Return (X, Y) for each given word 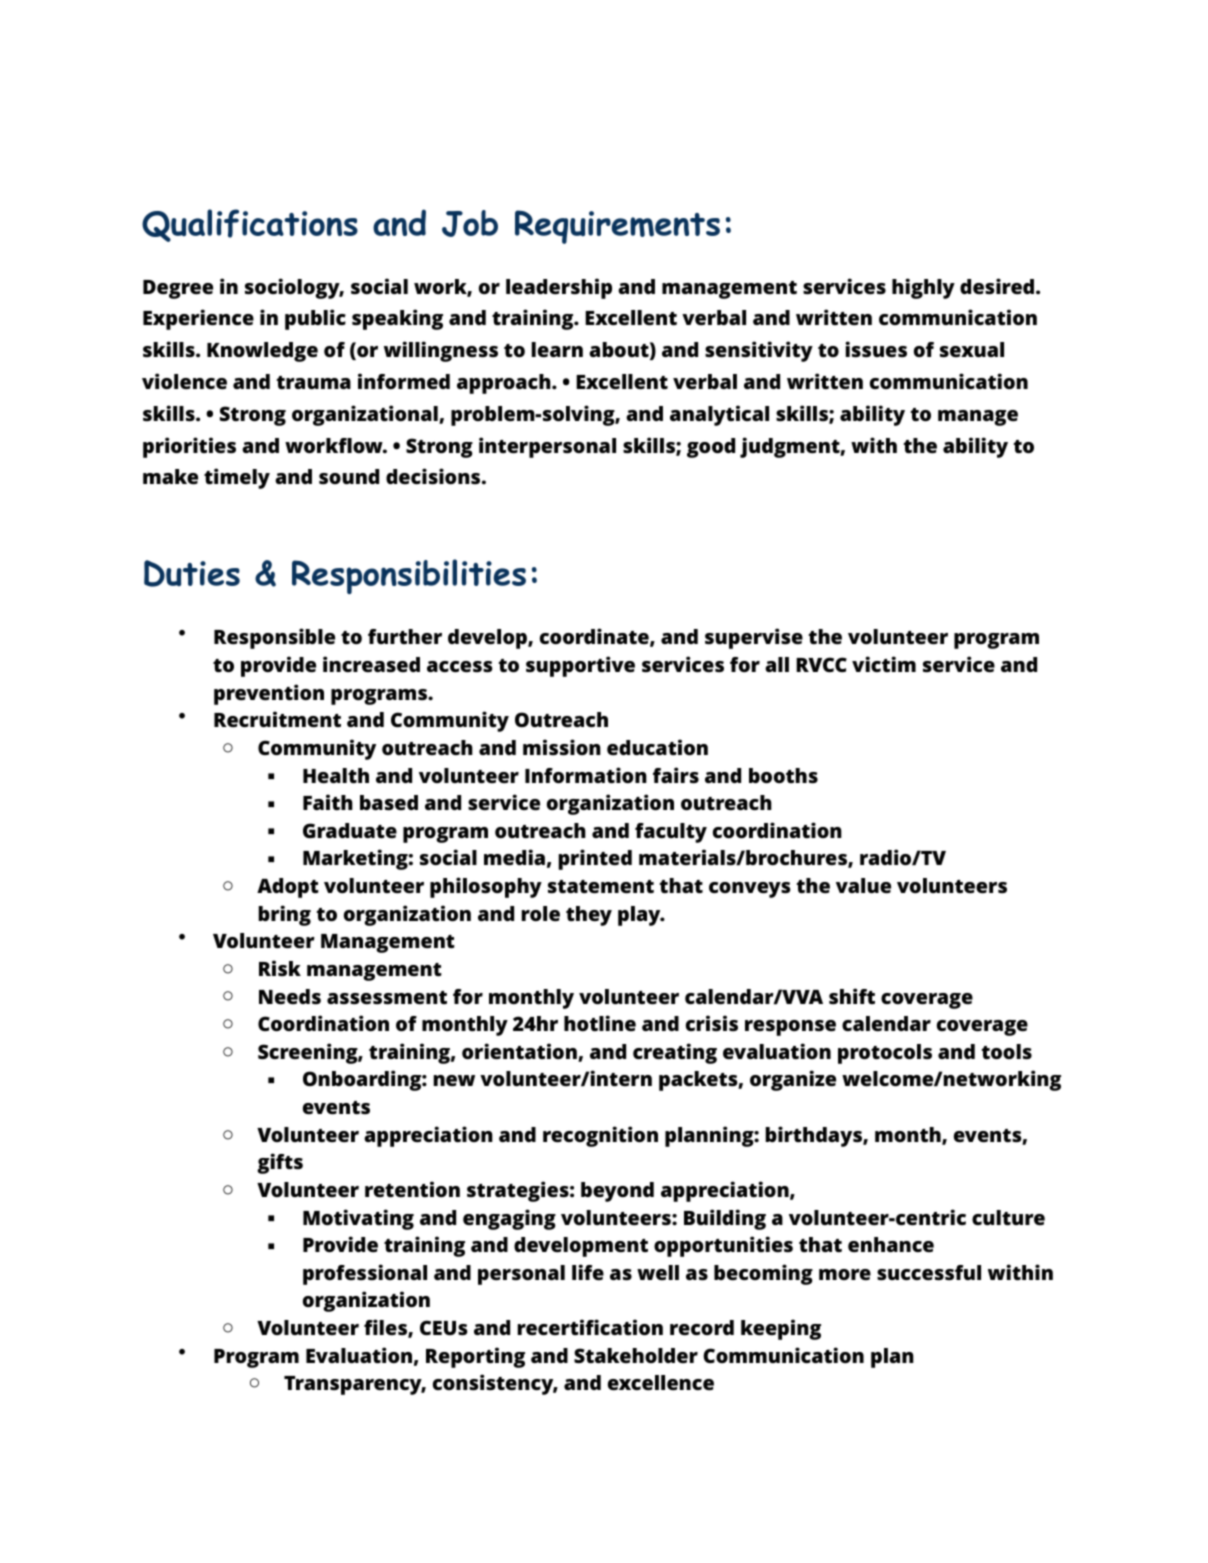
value (863, 886)
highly (923, 288)
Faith (328, 802)
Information (586, 775)
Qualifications (250, 225)
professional (365, 1274)
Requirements (617, 227)
